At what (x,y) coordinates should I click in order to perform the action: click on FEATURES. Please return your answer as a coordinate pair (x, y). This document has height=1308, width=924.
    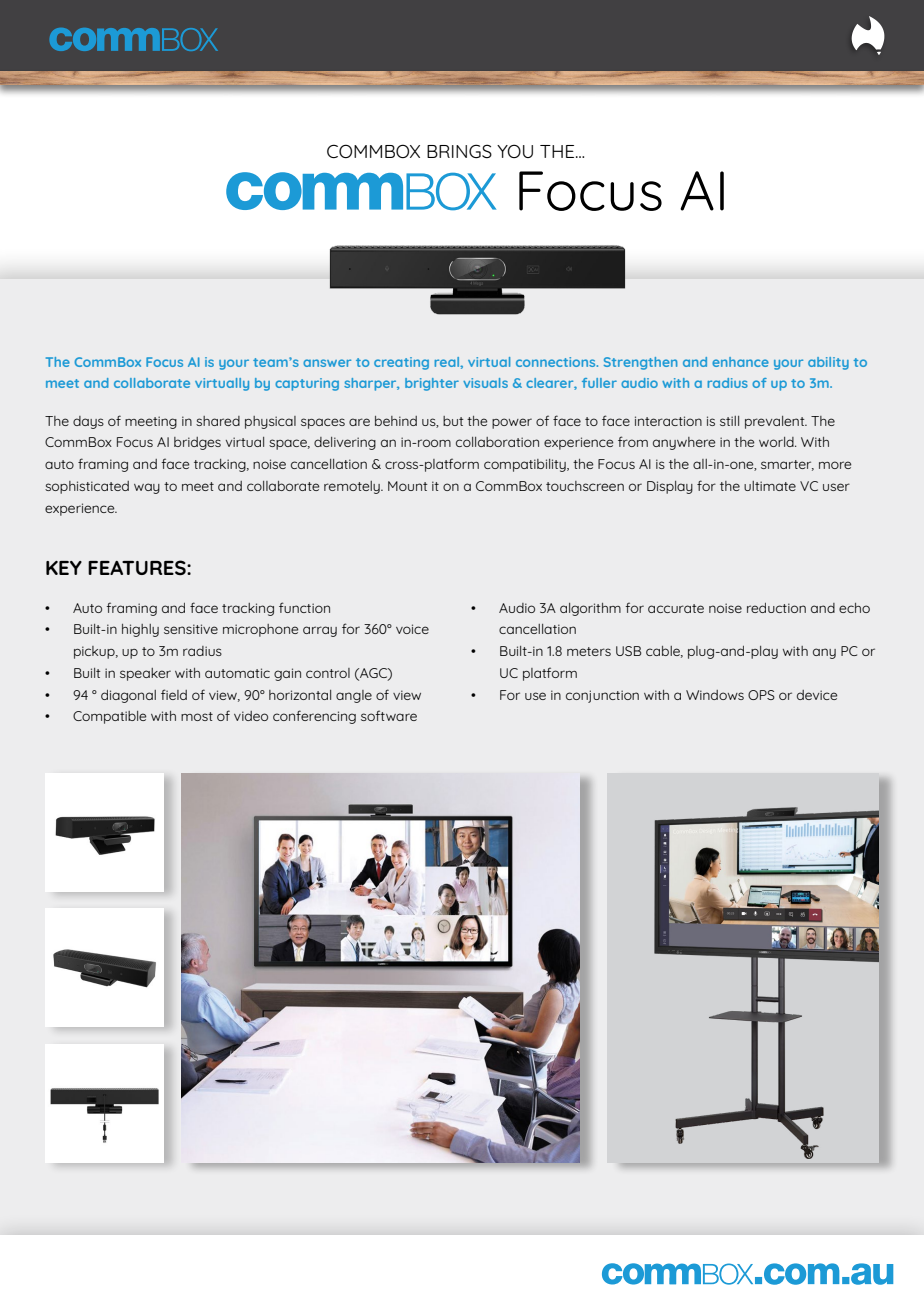
    Looking at the image, I should click on (138, 568).
